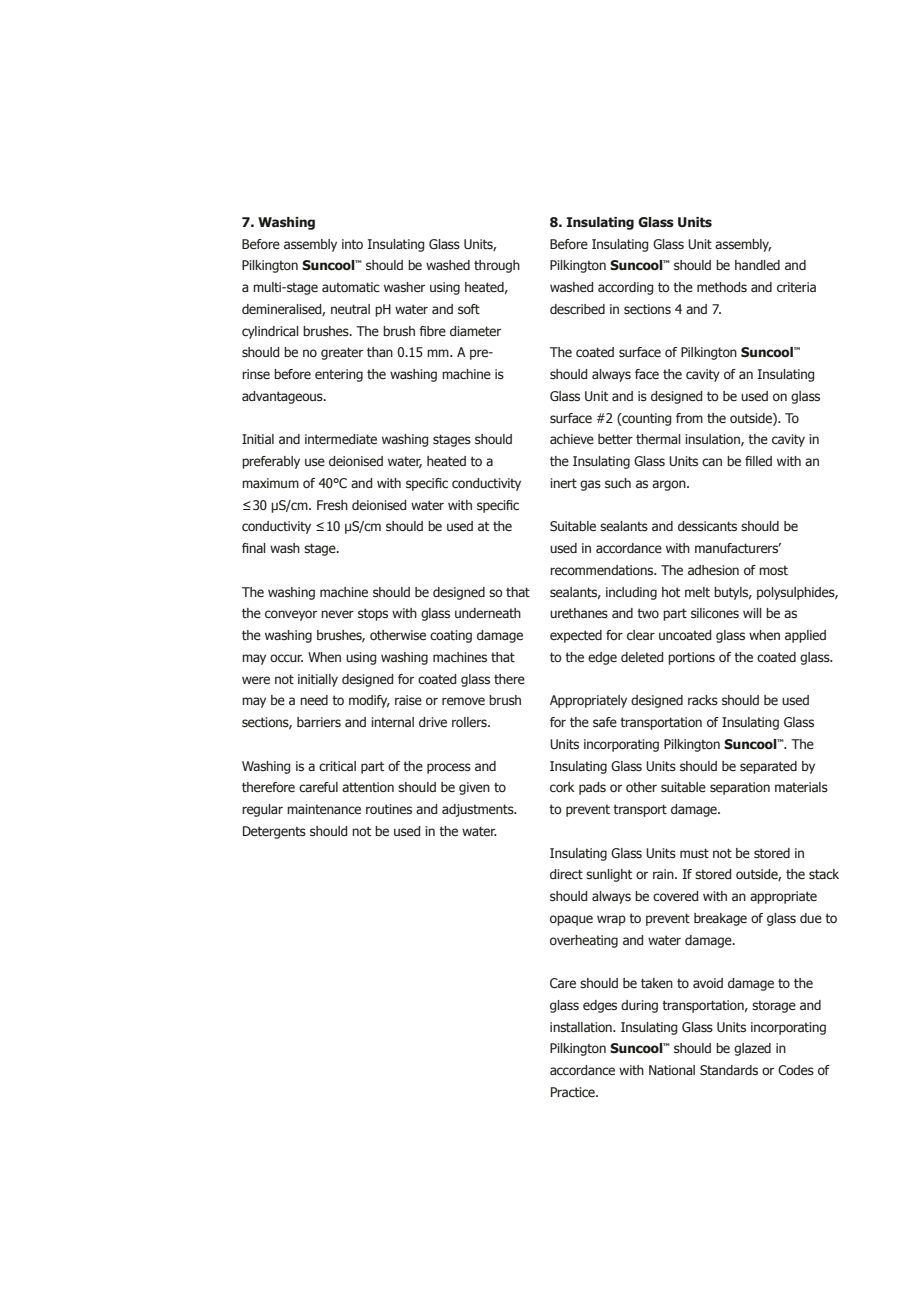 The height and width of the document is (1308, 924). What do you see at coordinates (758, 461) in the document?
I see `filled` at bounding box center [758, 461].
